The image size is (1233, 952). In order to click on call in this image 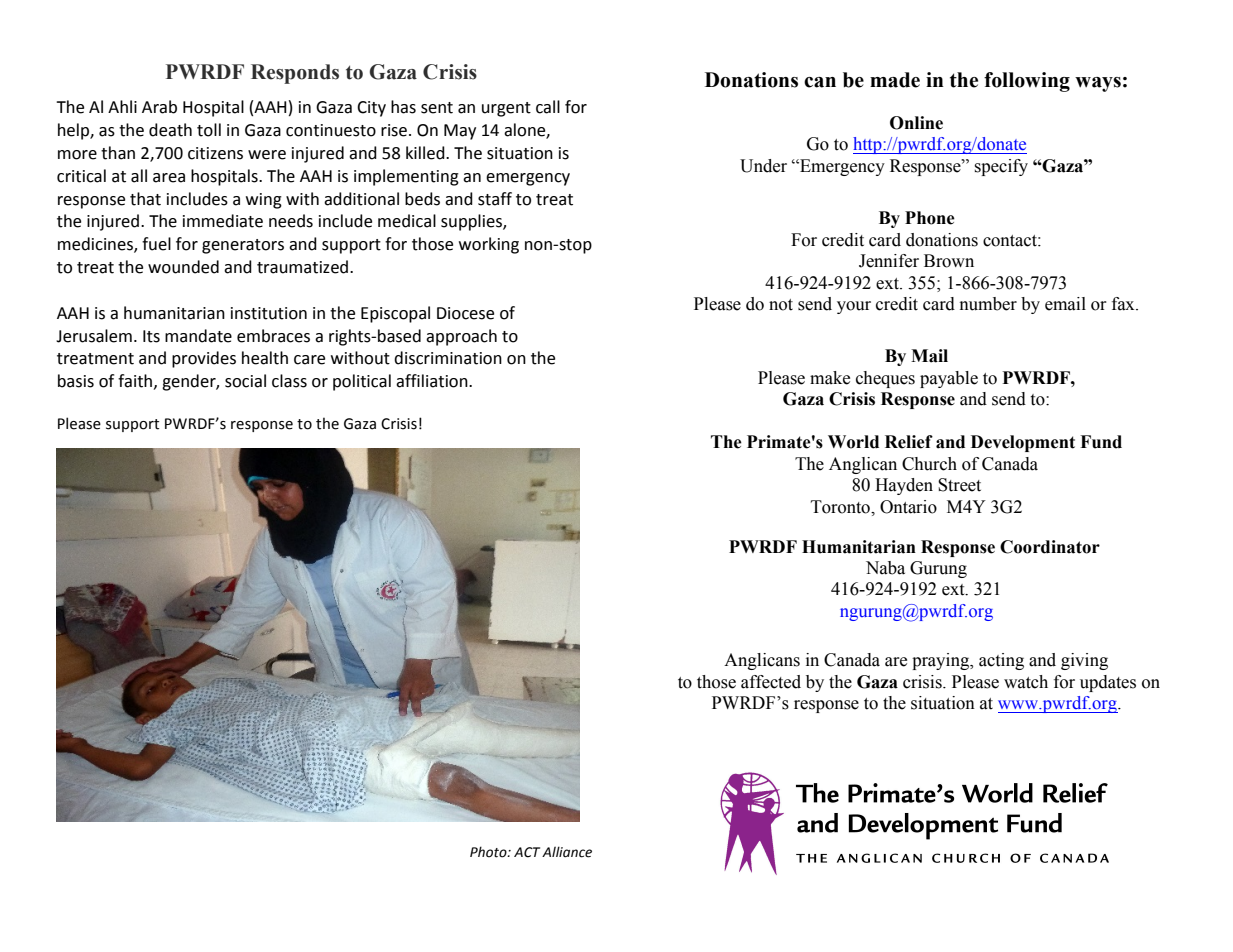, I will do `click(548, 107)`.
